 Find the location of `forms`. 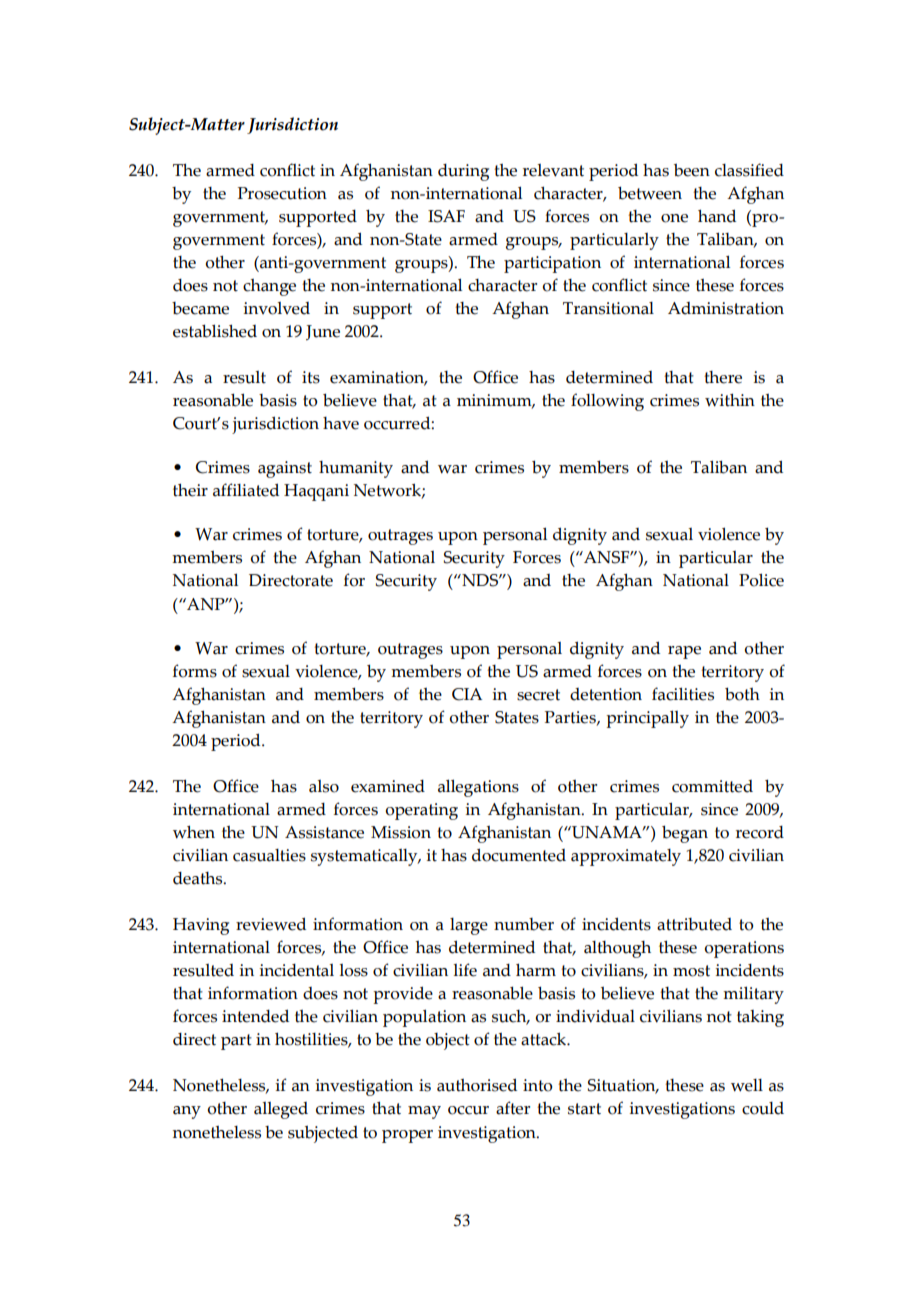

forms is located at coordinates (195, 671).
